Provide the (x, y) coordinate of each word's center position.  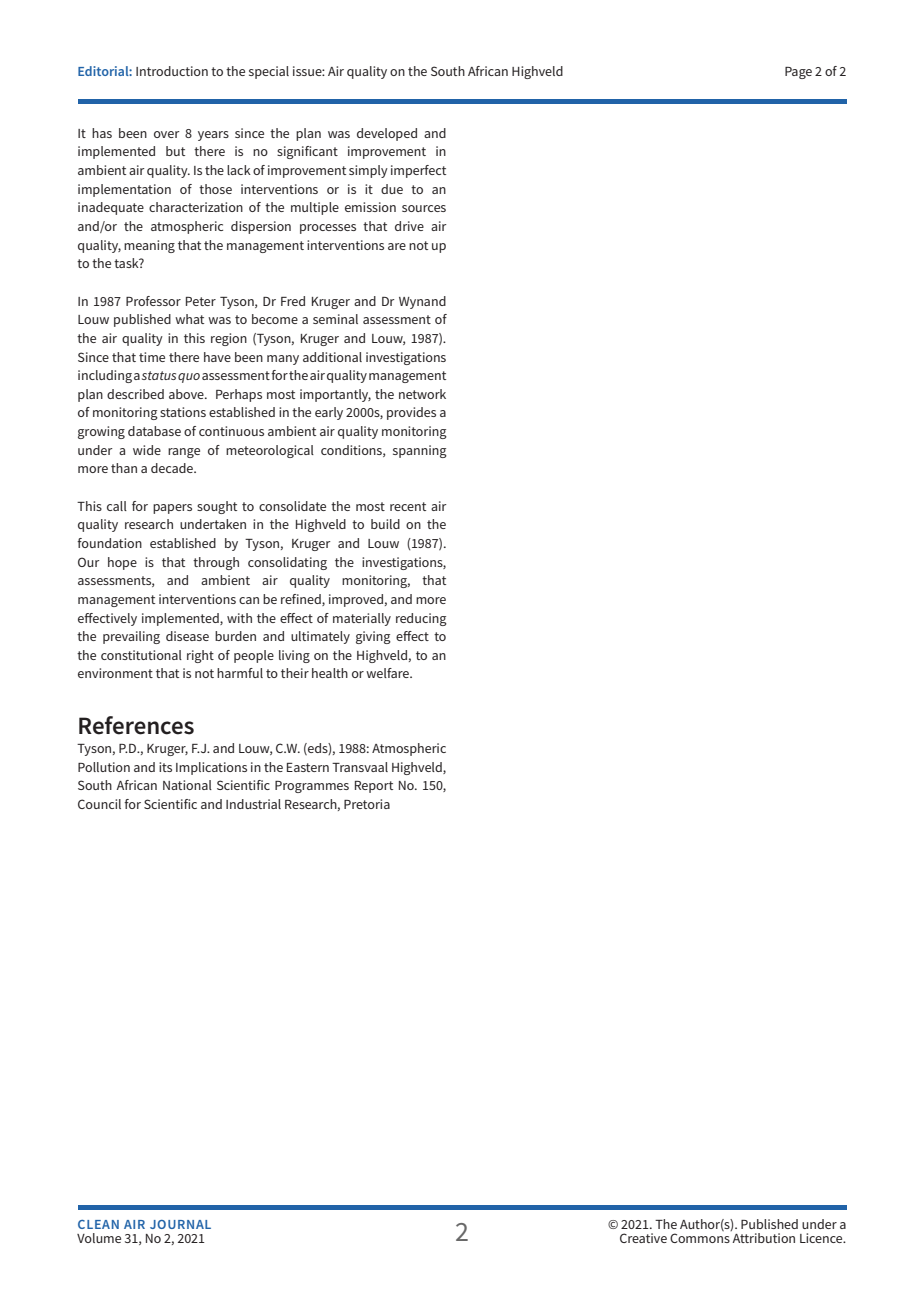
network (422, 394)
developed (387, 134)
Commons (700, 1238)
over (167, 134)
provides (411, 413)
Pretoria (367, 804)
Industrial (253, 804)
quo (189, 378)
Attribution (763, 1236)
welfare (388, 673)
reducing (421, 619)
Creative (643, 1238)
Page (798, 73)
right (200, 656)
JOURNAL (180, 1224)
